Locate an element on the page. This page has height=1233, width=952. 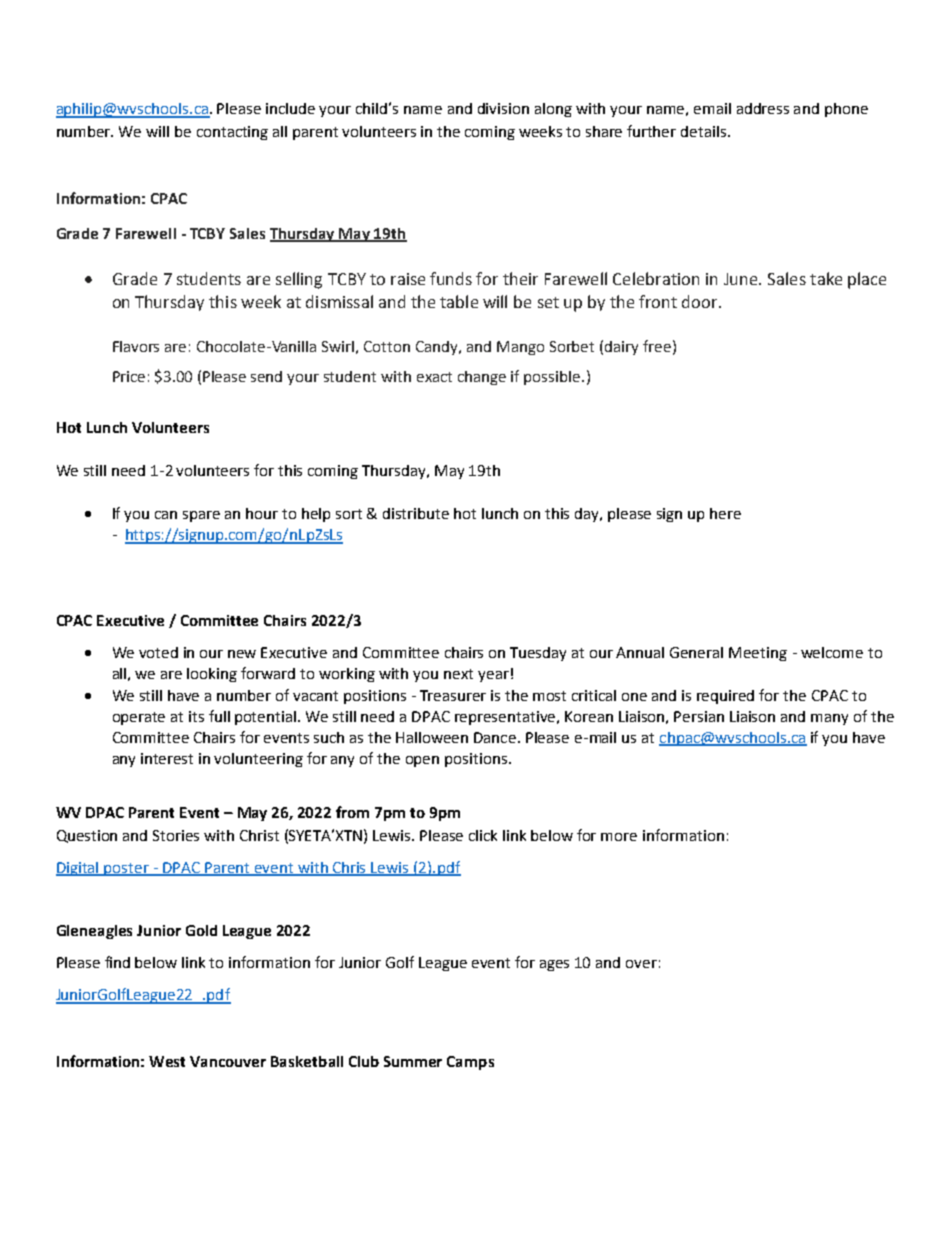
address is located at coordinates (763, 108).
